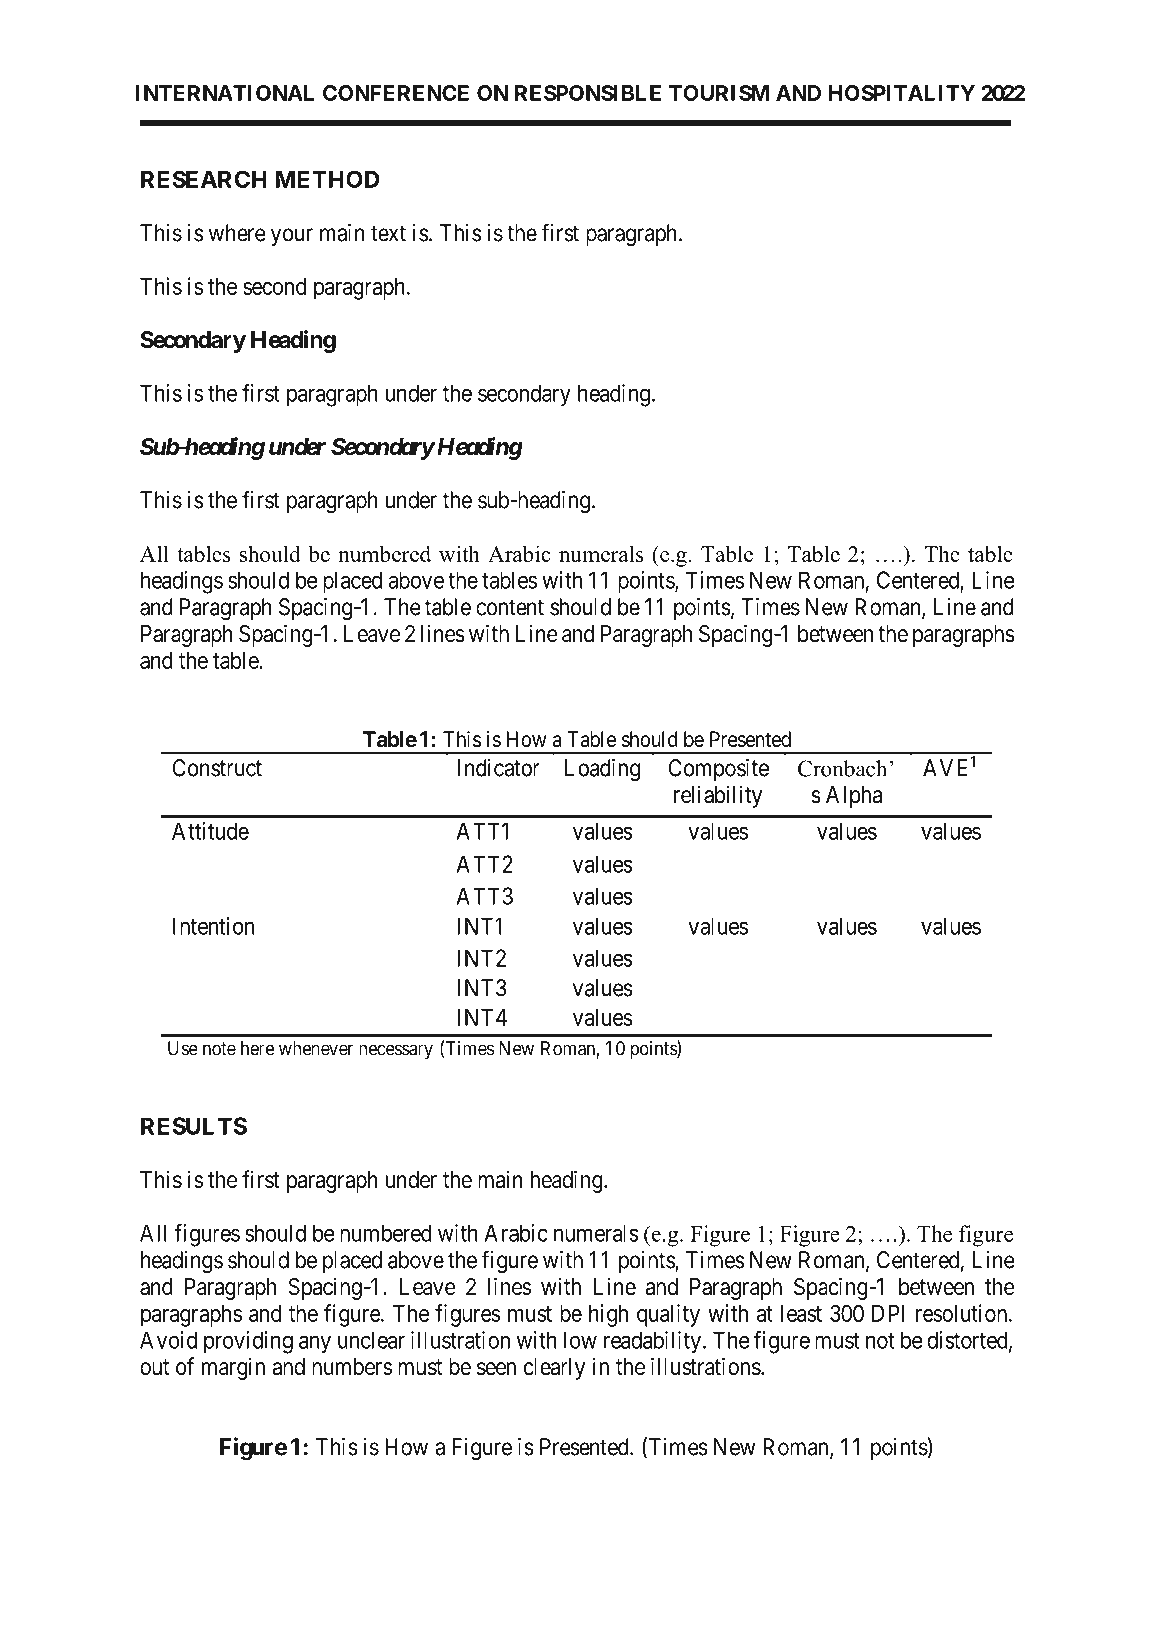  What do you see at coordinates (602, 770) in the document?
I see `Loading` at bounding box center [602, 770].
